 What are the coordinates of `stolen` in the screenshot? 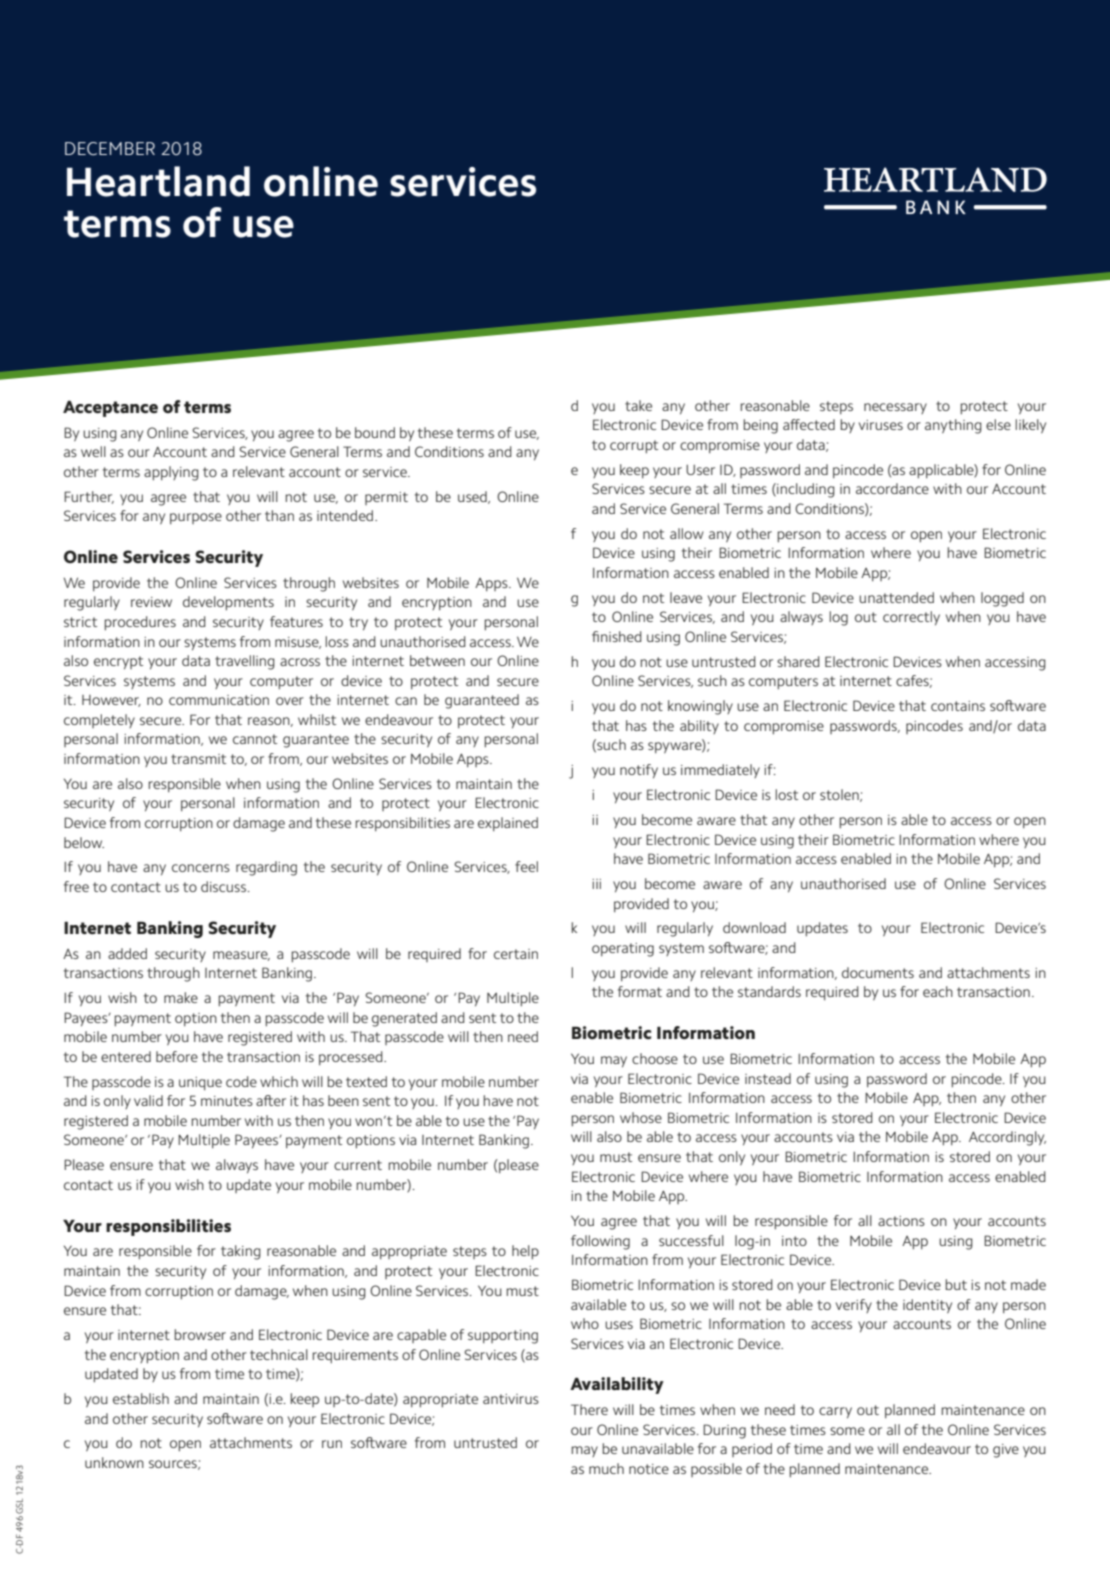 It's located at (840, 795).
